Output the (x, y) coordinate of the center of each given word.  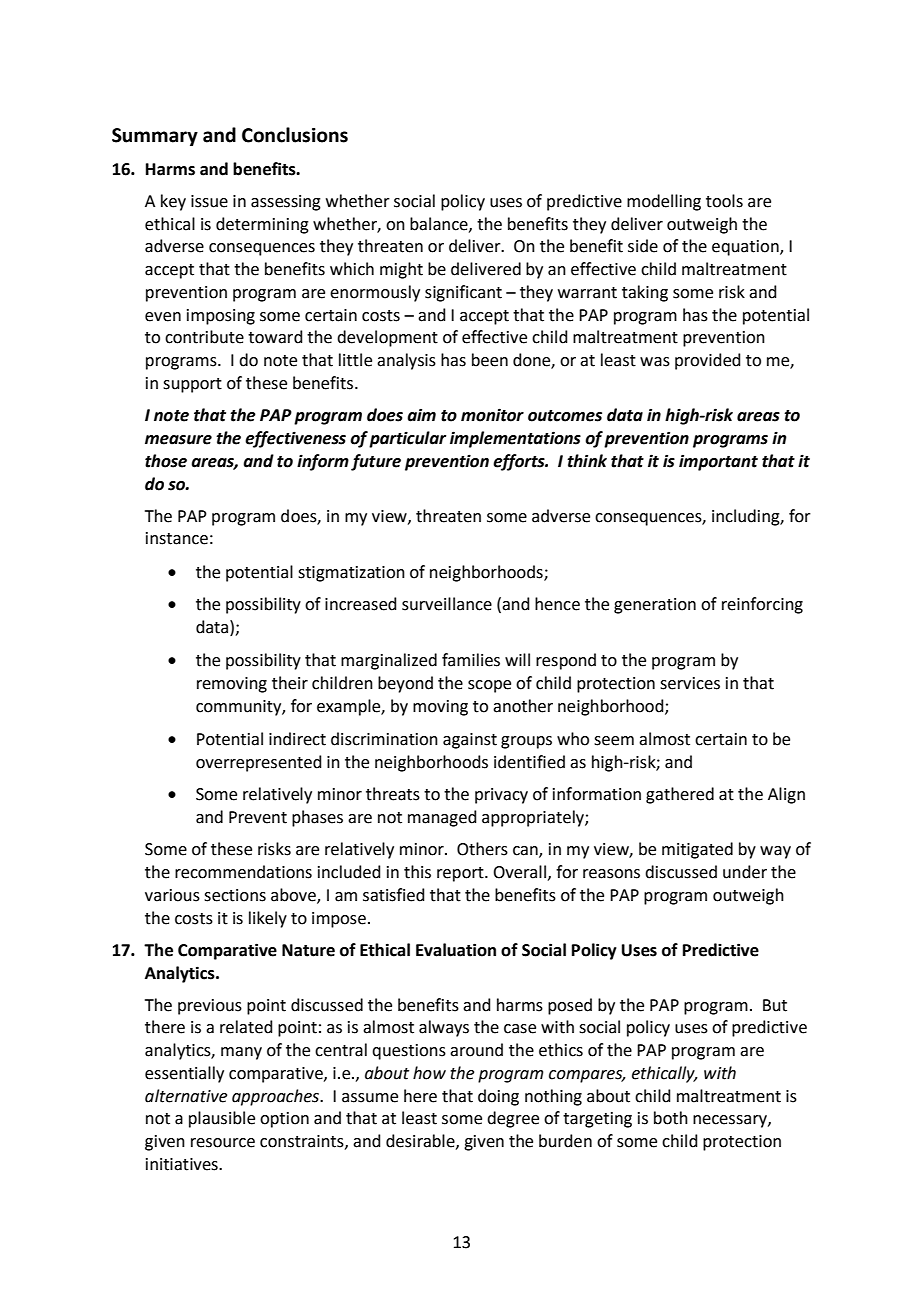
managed (442, 818)
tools (724, 201)
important (718, 462)
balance (440, 224)
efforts (520, 462)
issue (209, 201)
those (166, 461)
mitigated (697, 850)
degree (513, 1119)
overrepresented (259, 763)
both (671, 1118)
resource (223, 1143)
